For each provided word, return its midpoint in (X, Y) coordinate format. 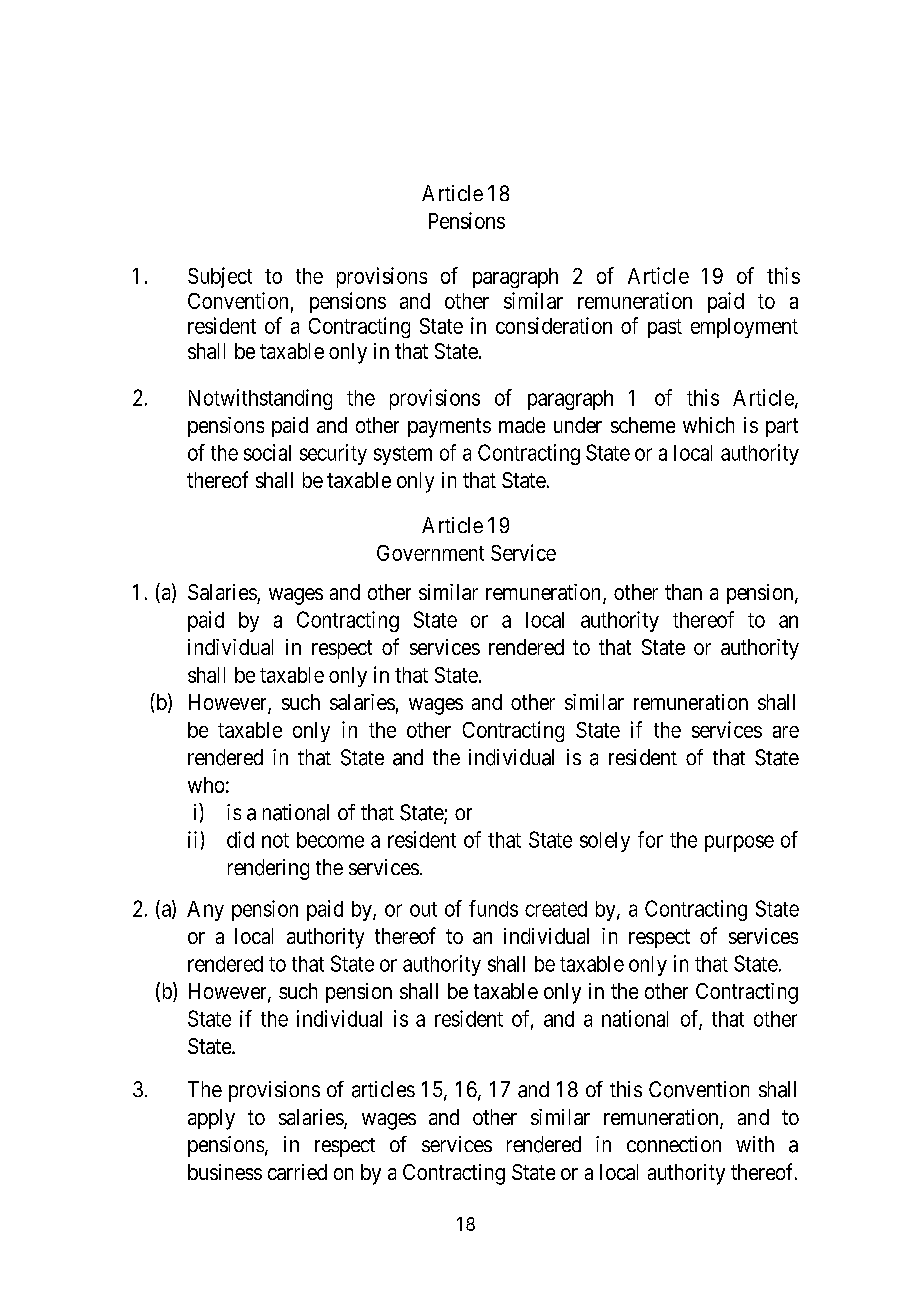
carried (297, 1172)
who (206, 785)
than (683, 592)
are (786, 732)
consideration (554, 325)
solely (605, 842)
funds (493, 908)
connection (674, 1144)
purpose (739, 843)
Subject (220, 277)
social (267, 452)
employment (744, 328)
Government (430, 553)
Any (205, 911)
